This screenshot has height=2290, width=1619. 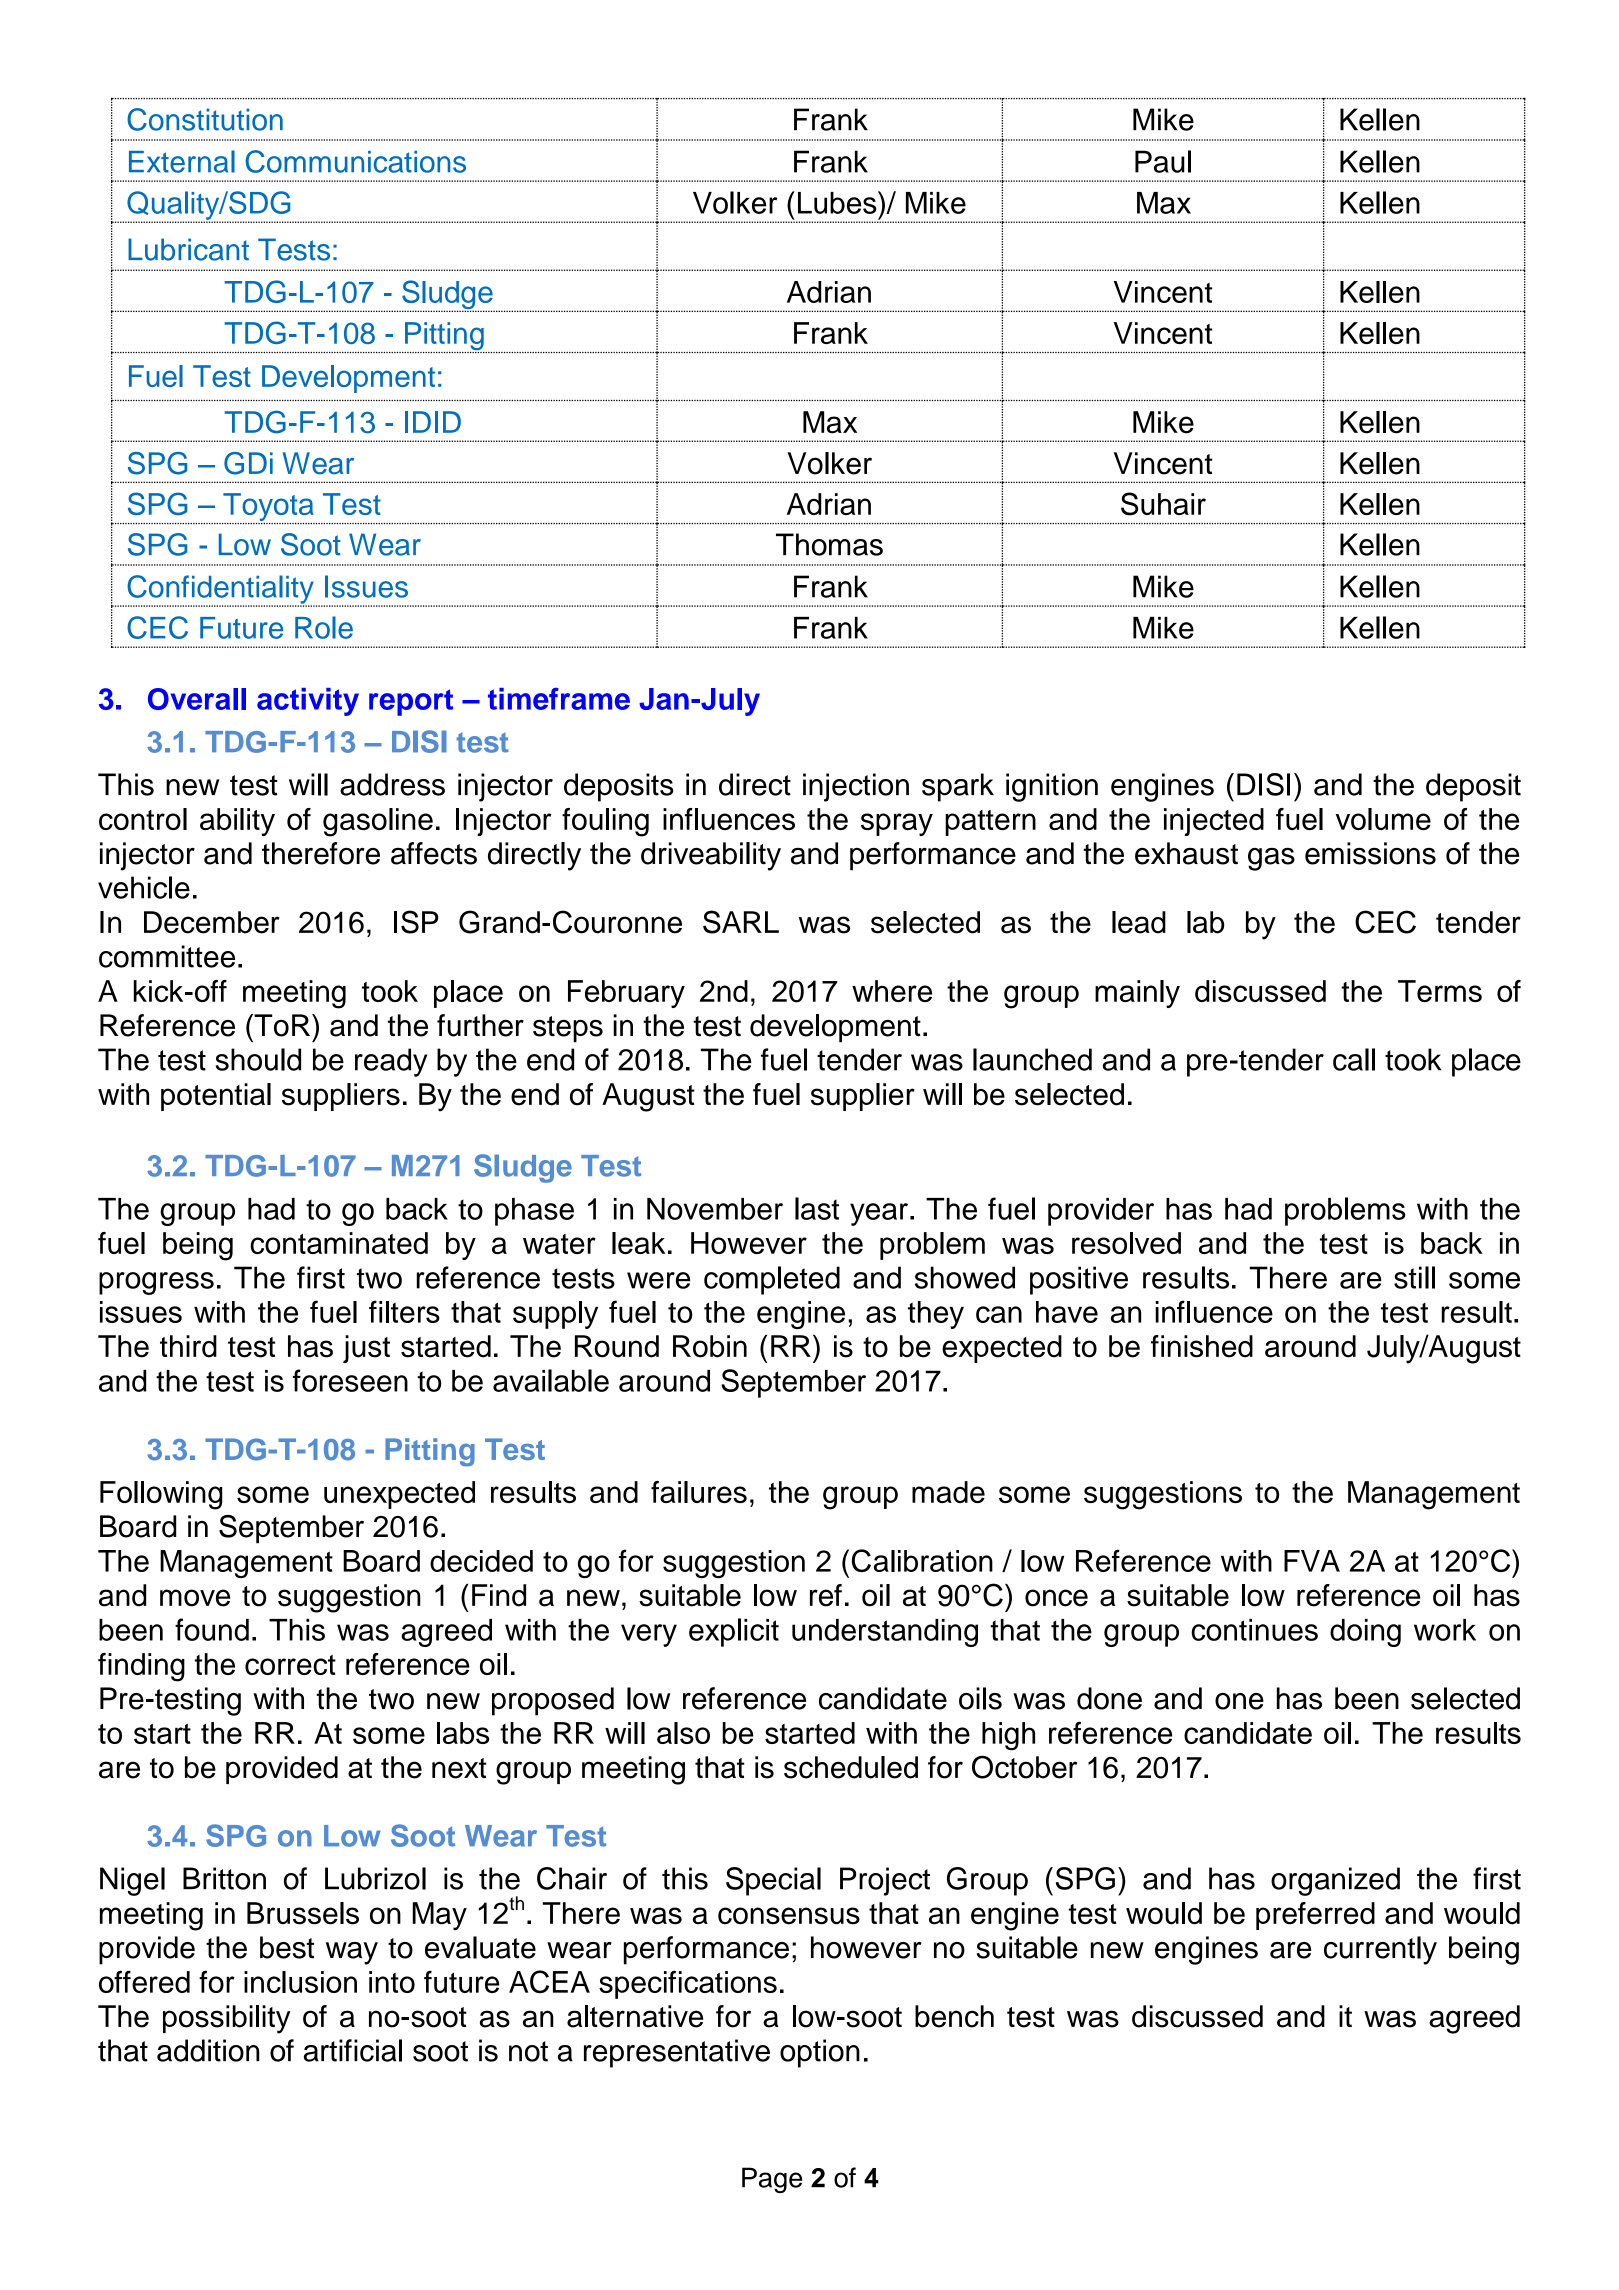 What do you see at coordinates (290, 1665) in the screenshot?
I see `correct` at bounding box center [290, 1665].
